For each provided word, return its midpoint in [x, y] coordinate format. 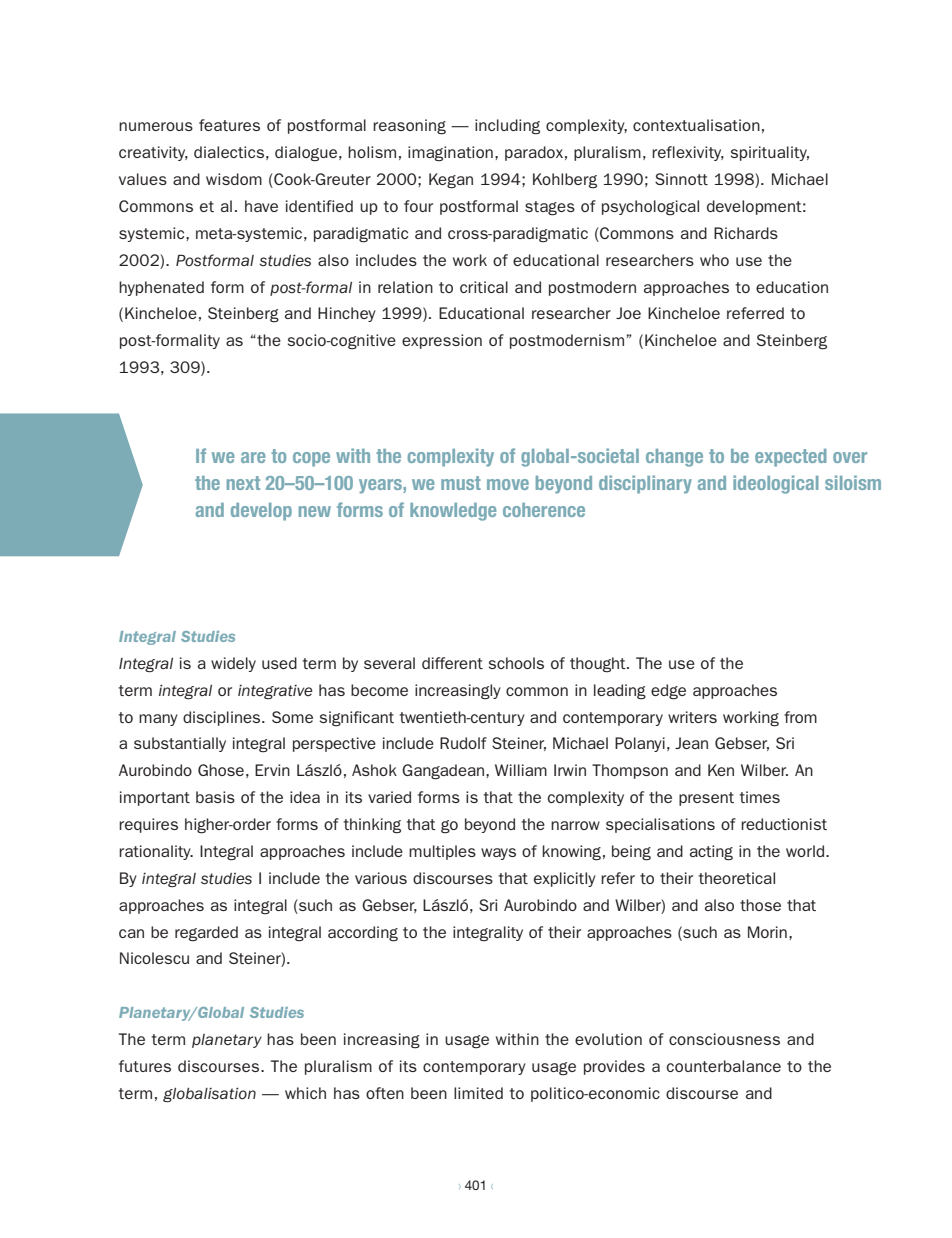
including [507, 127]
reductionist [784, 824]
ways [498, 854]
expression [442, 341]
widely [233, 664]
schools [516, 663]
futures [145, 1066]
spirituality [770, 153]
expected [791, 458]
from [800, 717]
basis [215, 797]
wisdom [234, 179]
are [253, 457]
